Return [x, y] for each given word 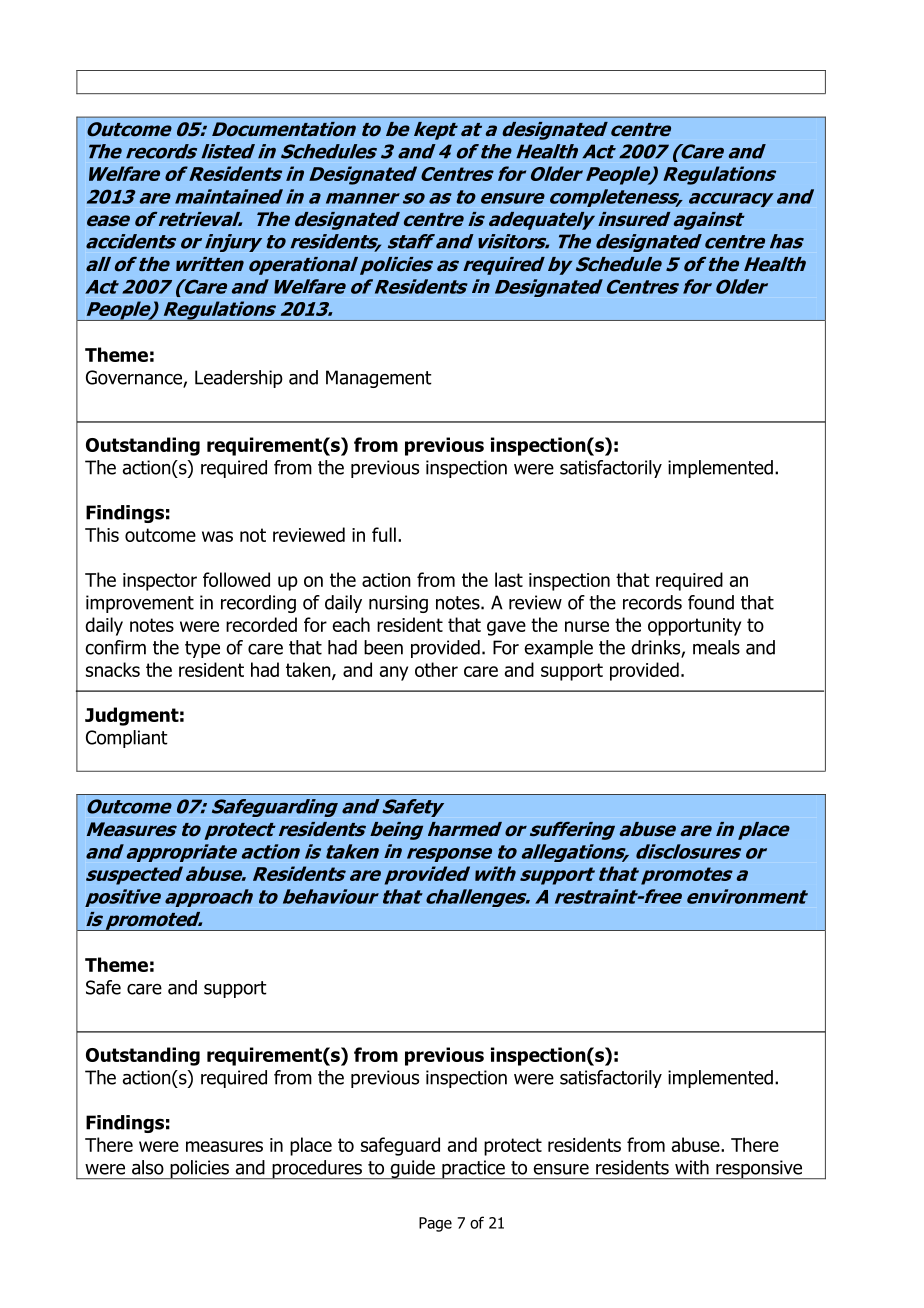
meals [716, 647]
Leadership [239, 379]
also [148, 1167]
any [394, 673]
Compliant [127, 739]
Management [379, 379]
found [711, 602]
